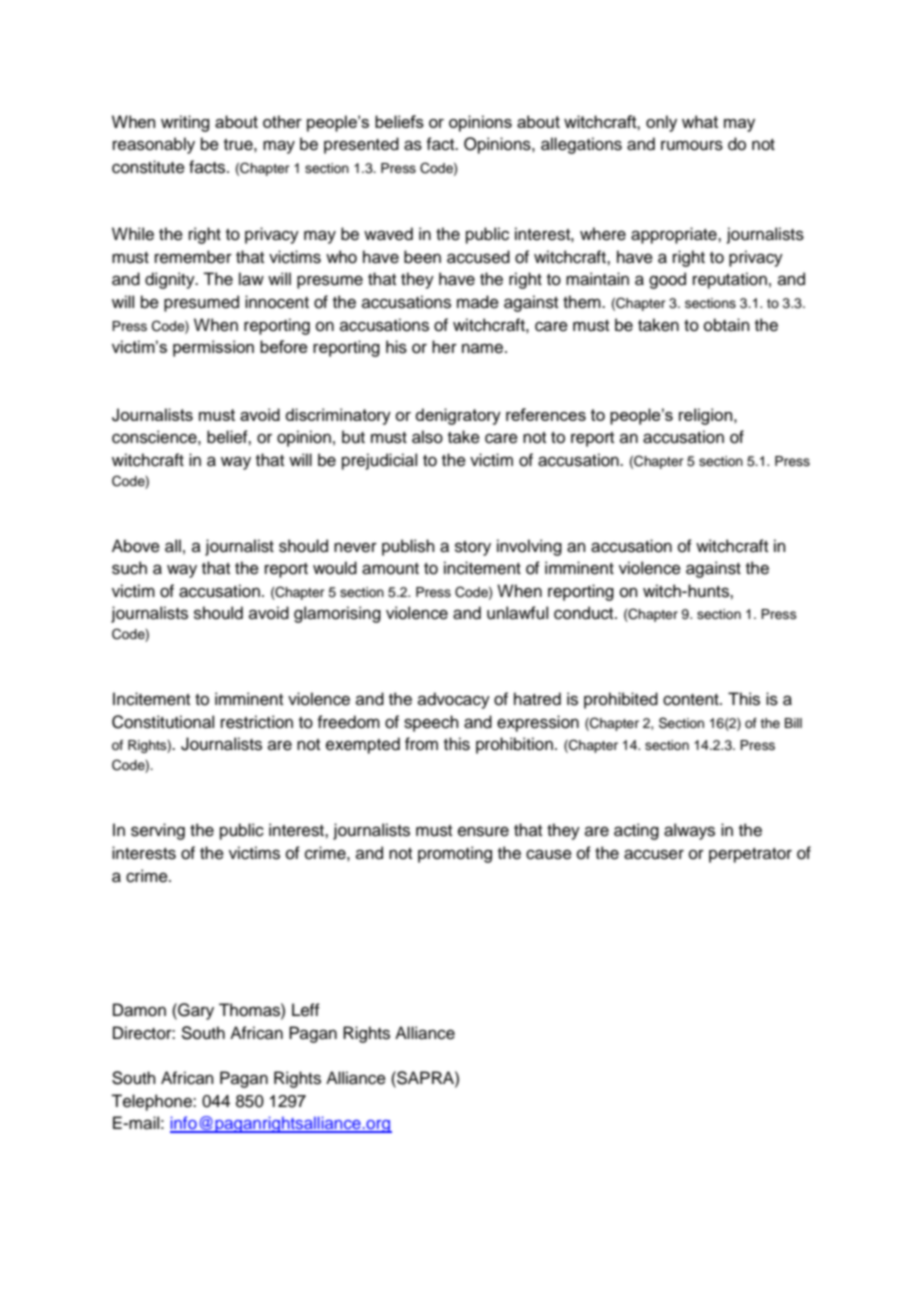 The height and width of the image is (1308, 924). I want to click on obtain, so click(727, 325).
